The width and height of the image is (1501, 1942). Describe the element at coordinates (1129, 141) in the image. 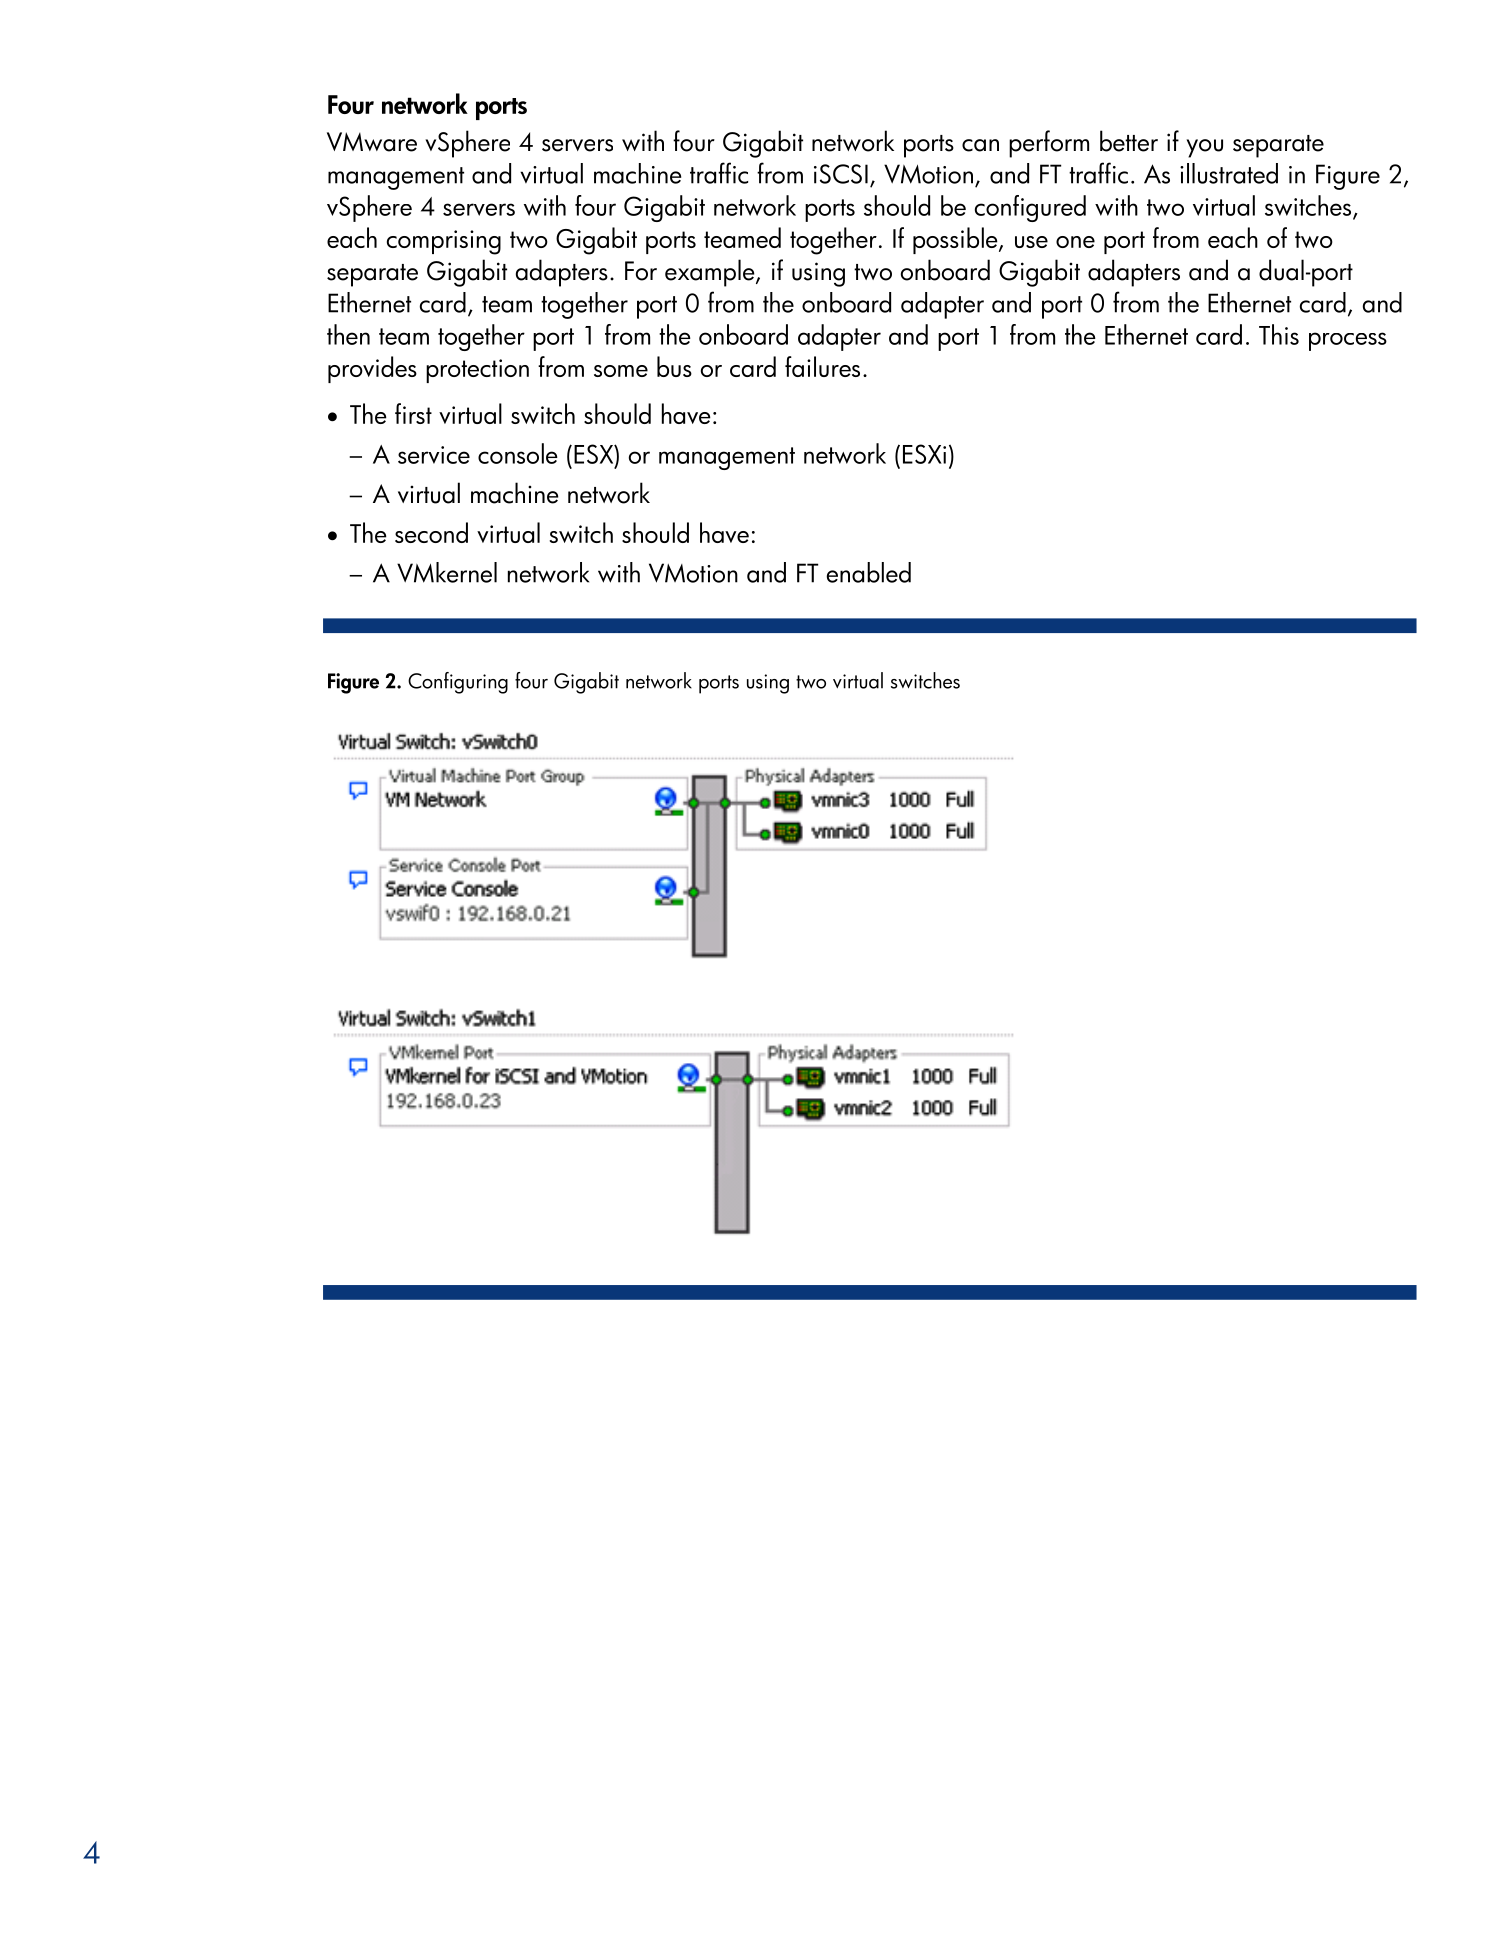

I see `better` at that location.
